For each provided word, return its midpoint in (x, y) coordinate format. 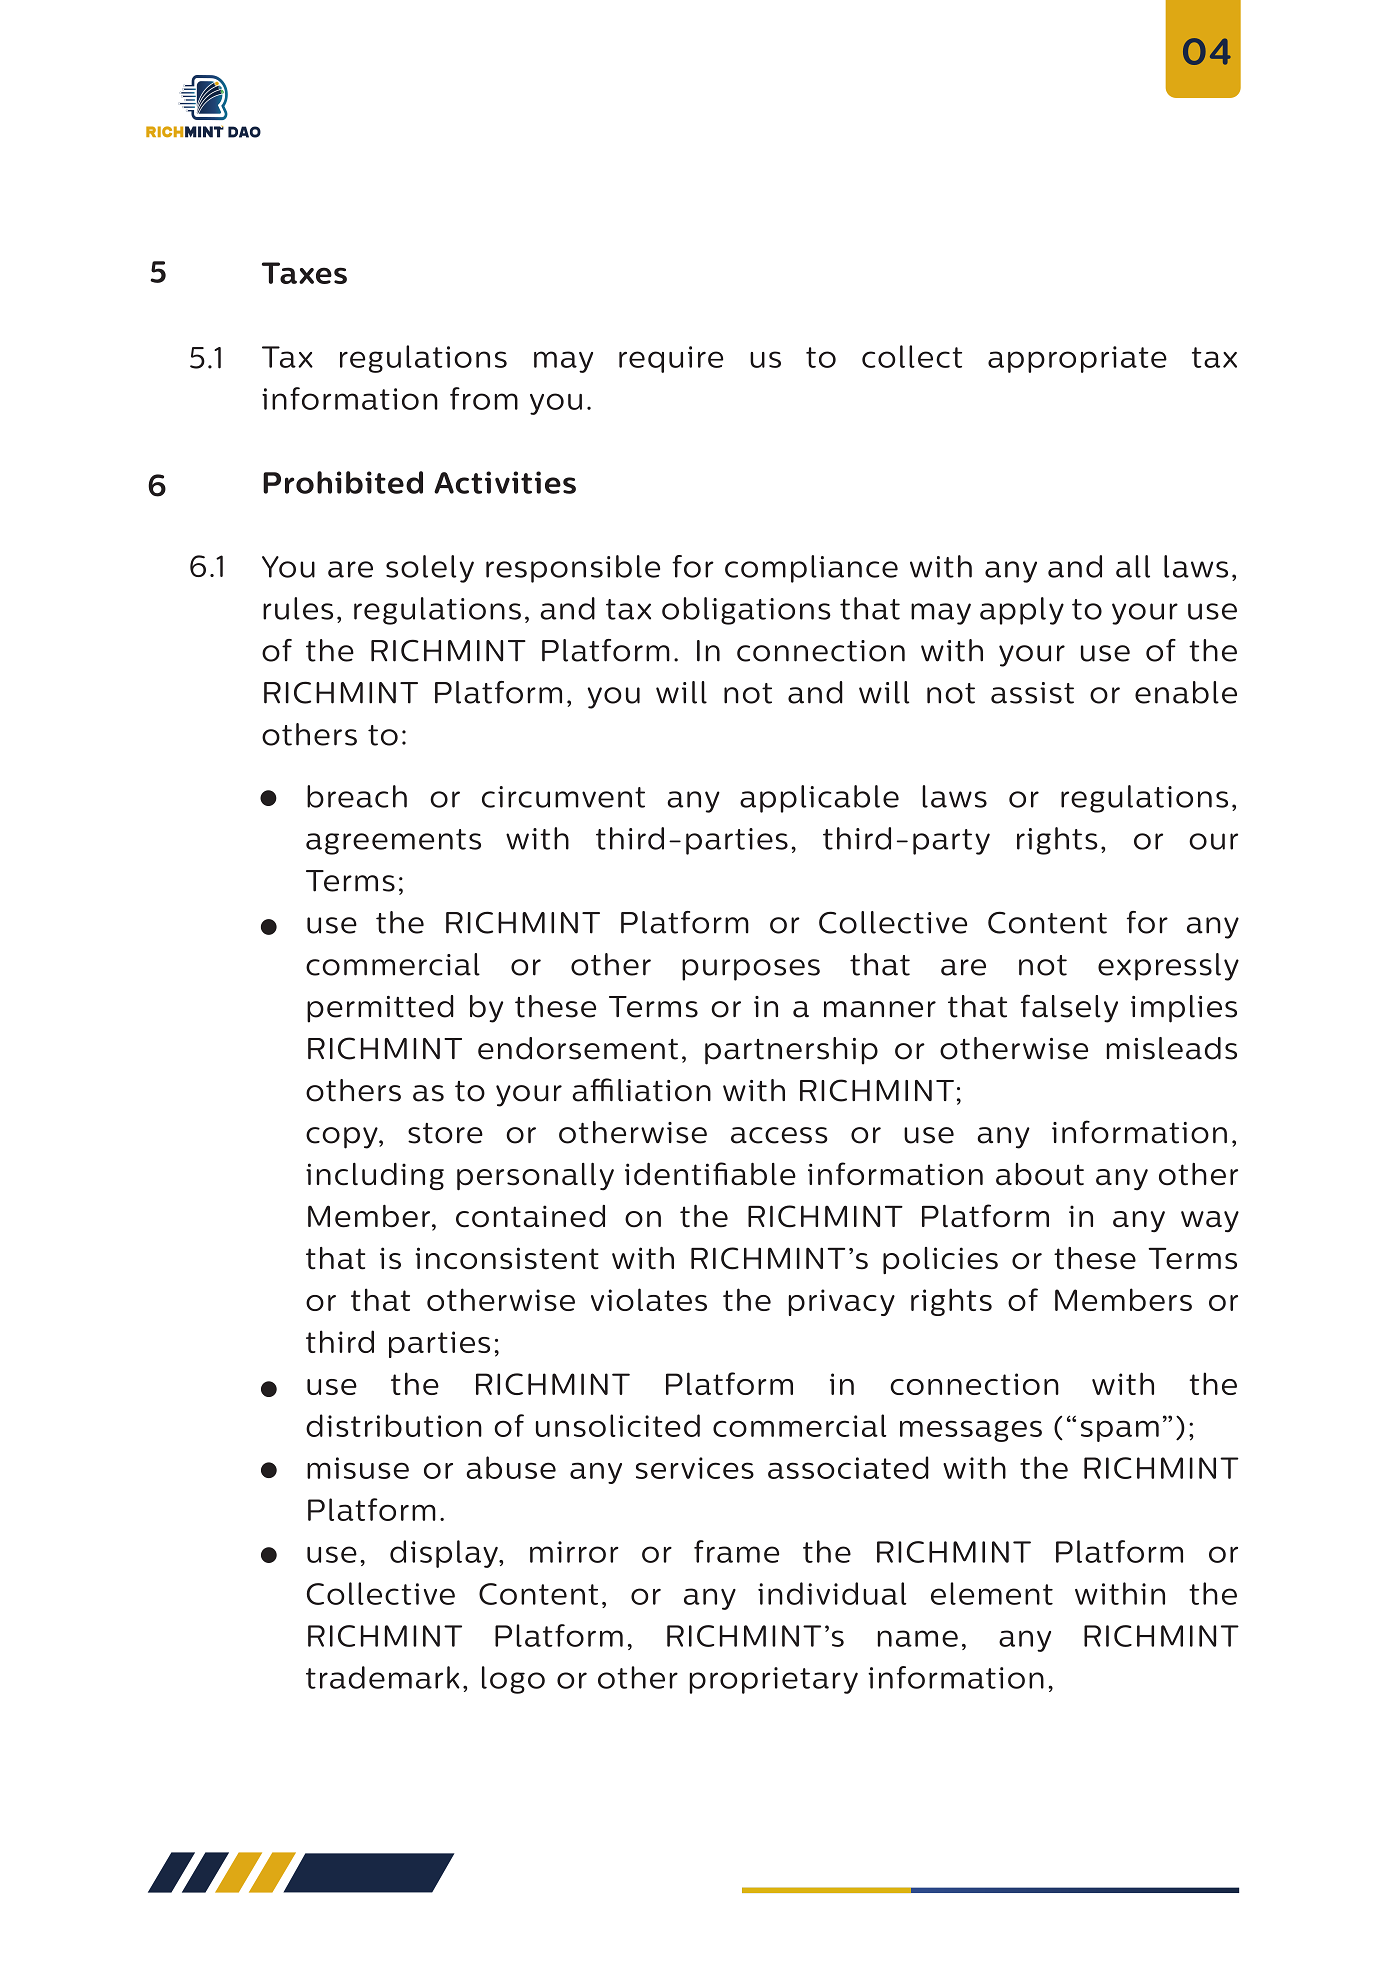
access (779, 1135)
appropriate (1077, 359)
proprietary (774, 1680)
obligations (746, 611)
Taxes (304, 273)
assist (1032, 693)
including (375, 1176)
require (671, 359)
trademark (383, 1677)
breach (357, 796)
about (1040, 1174)
